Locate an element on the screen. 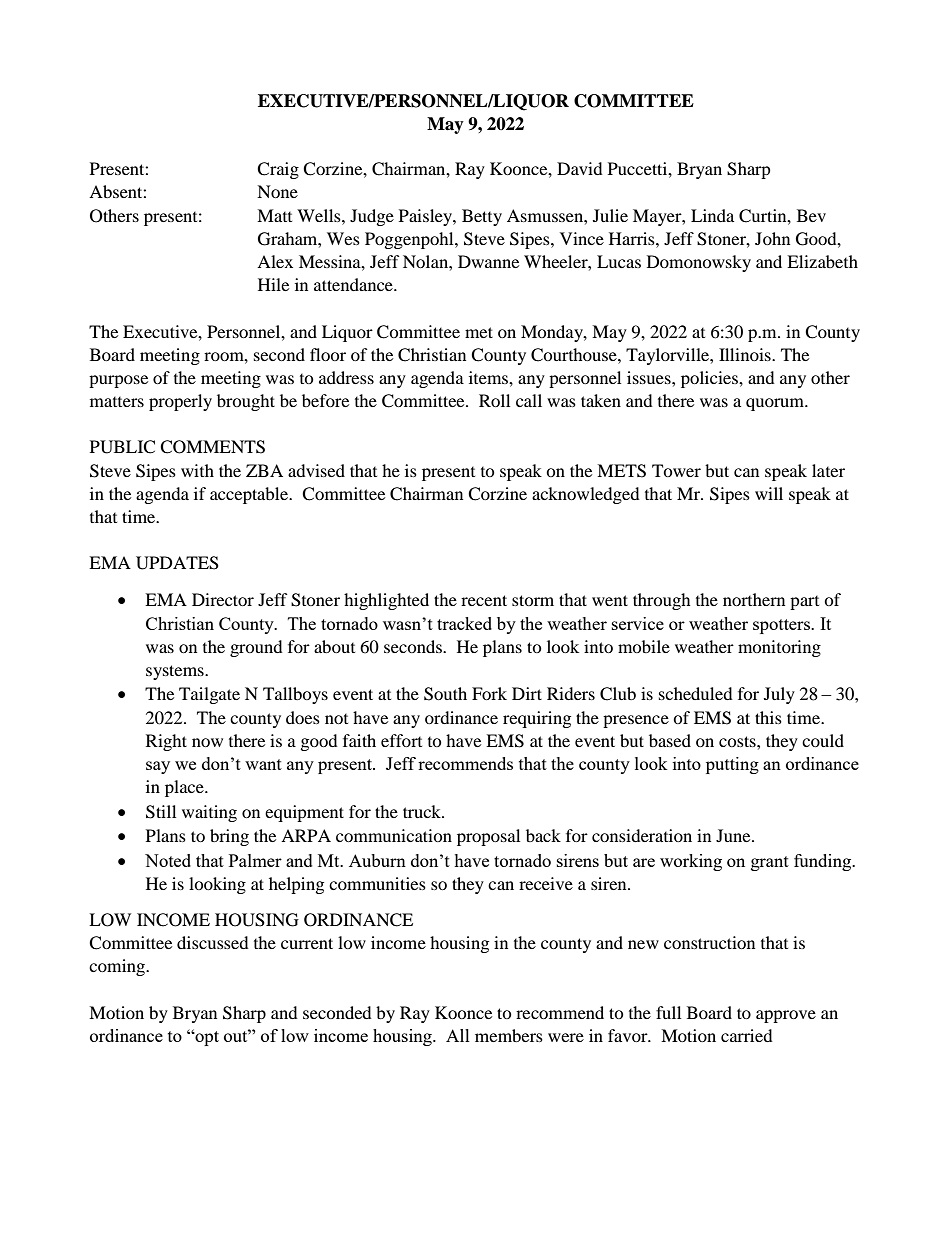  recent is located at coordinates (484, 600).
